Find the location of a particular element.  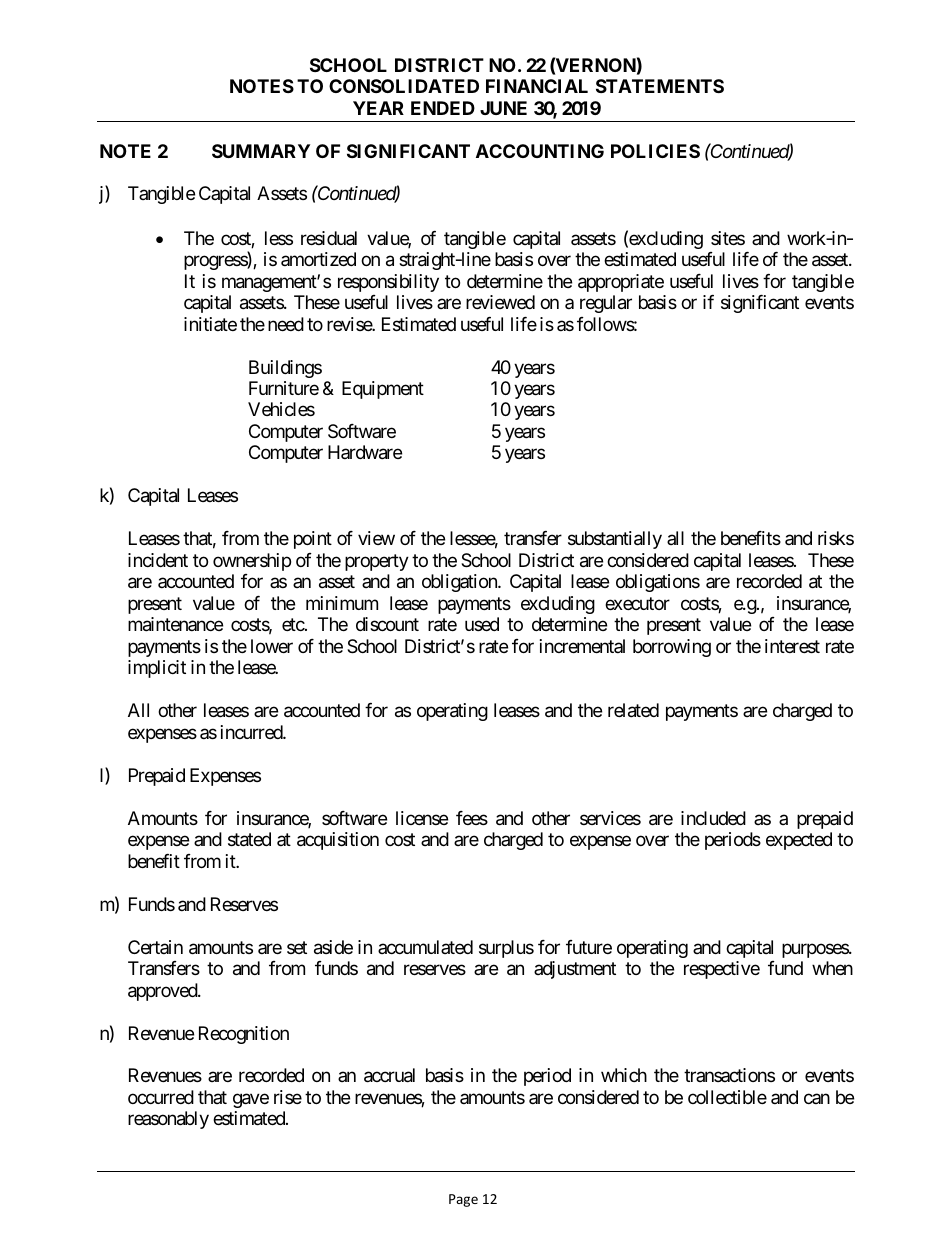

surplus is located at coordinates (506, 949).
